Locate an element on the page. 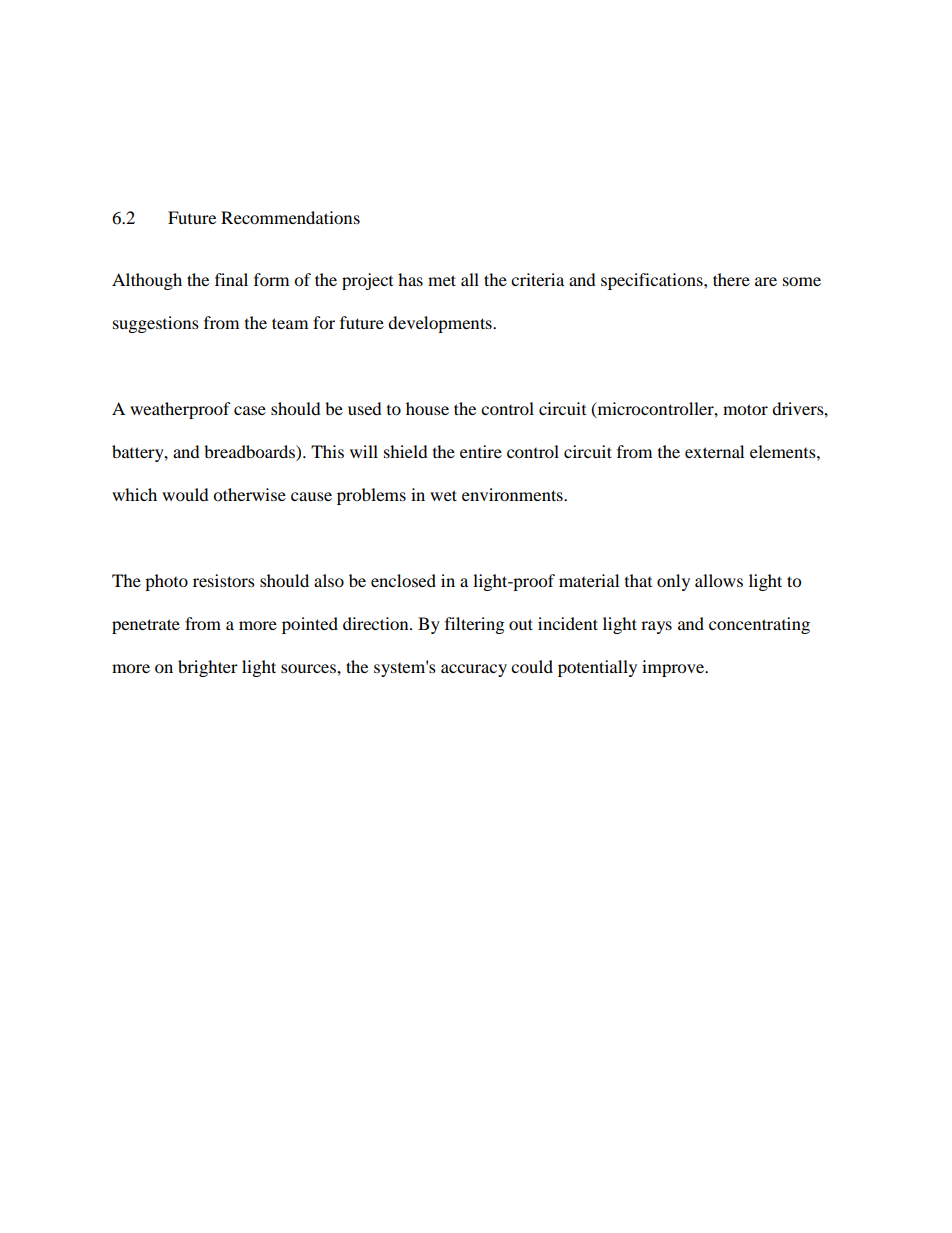  are is located at coordinates (766, 281).
